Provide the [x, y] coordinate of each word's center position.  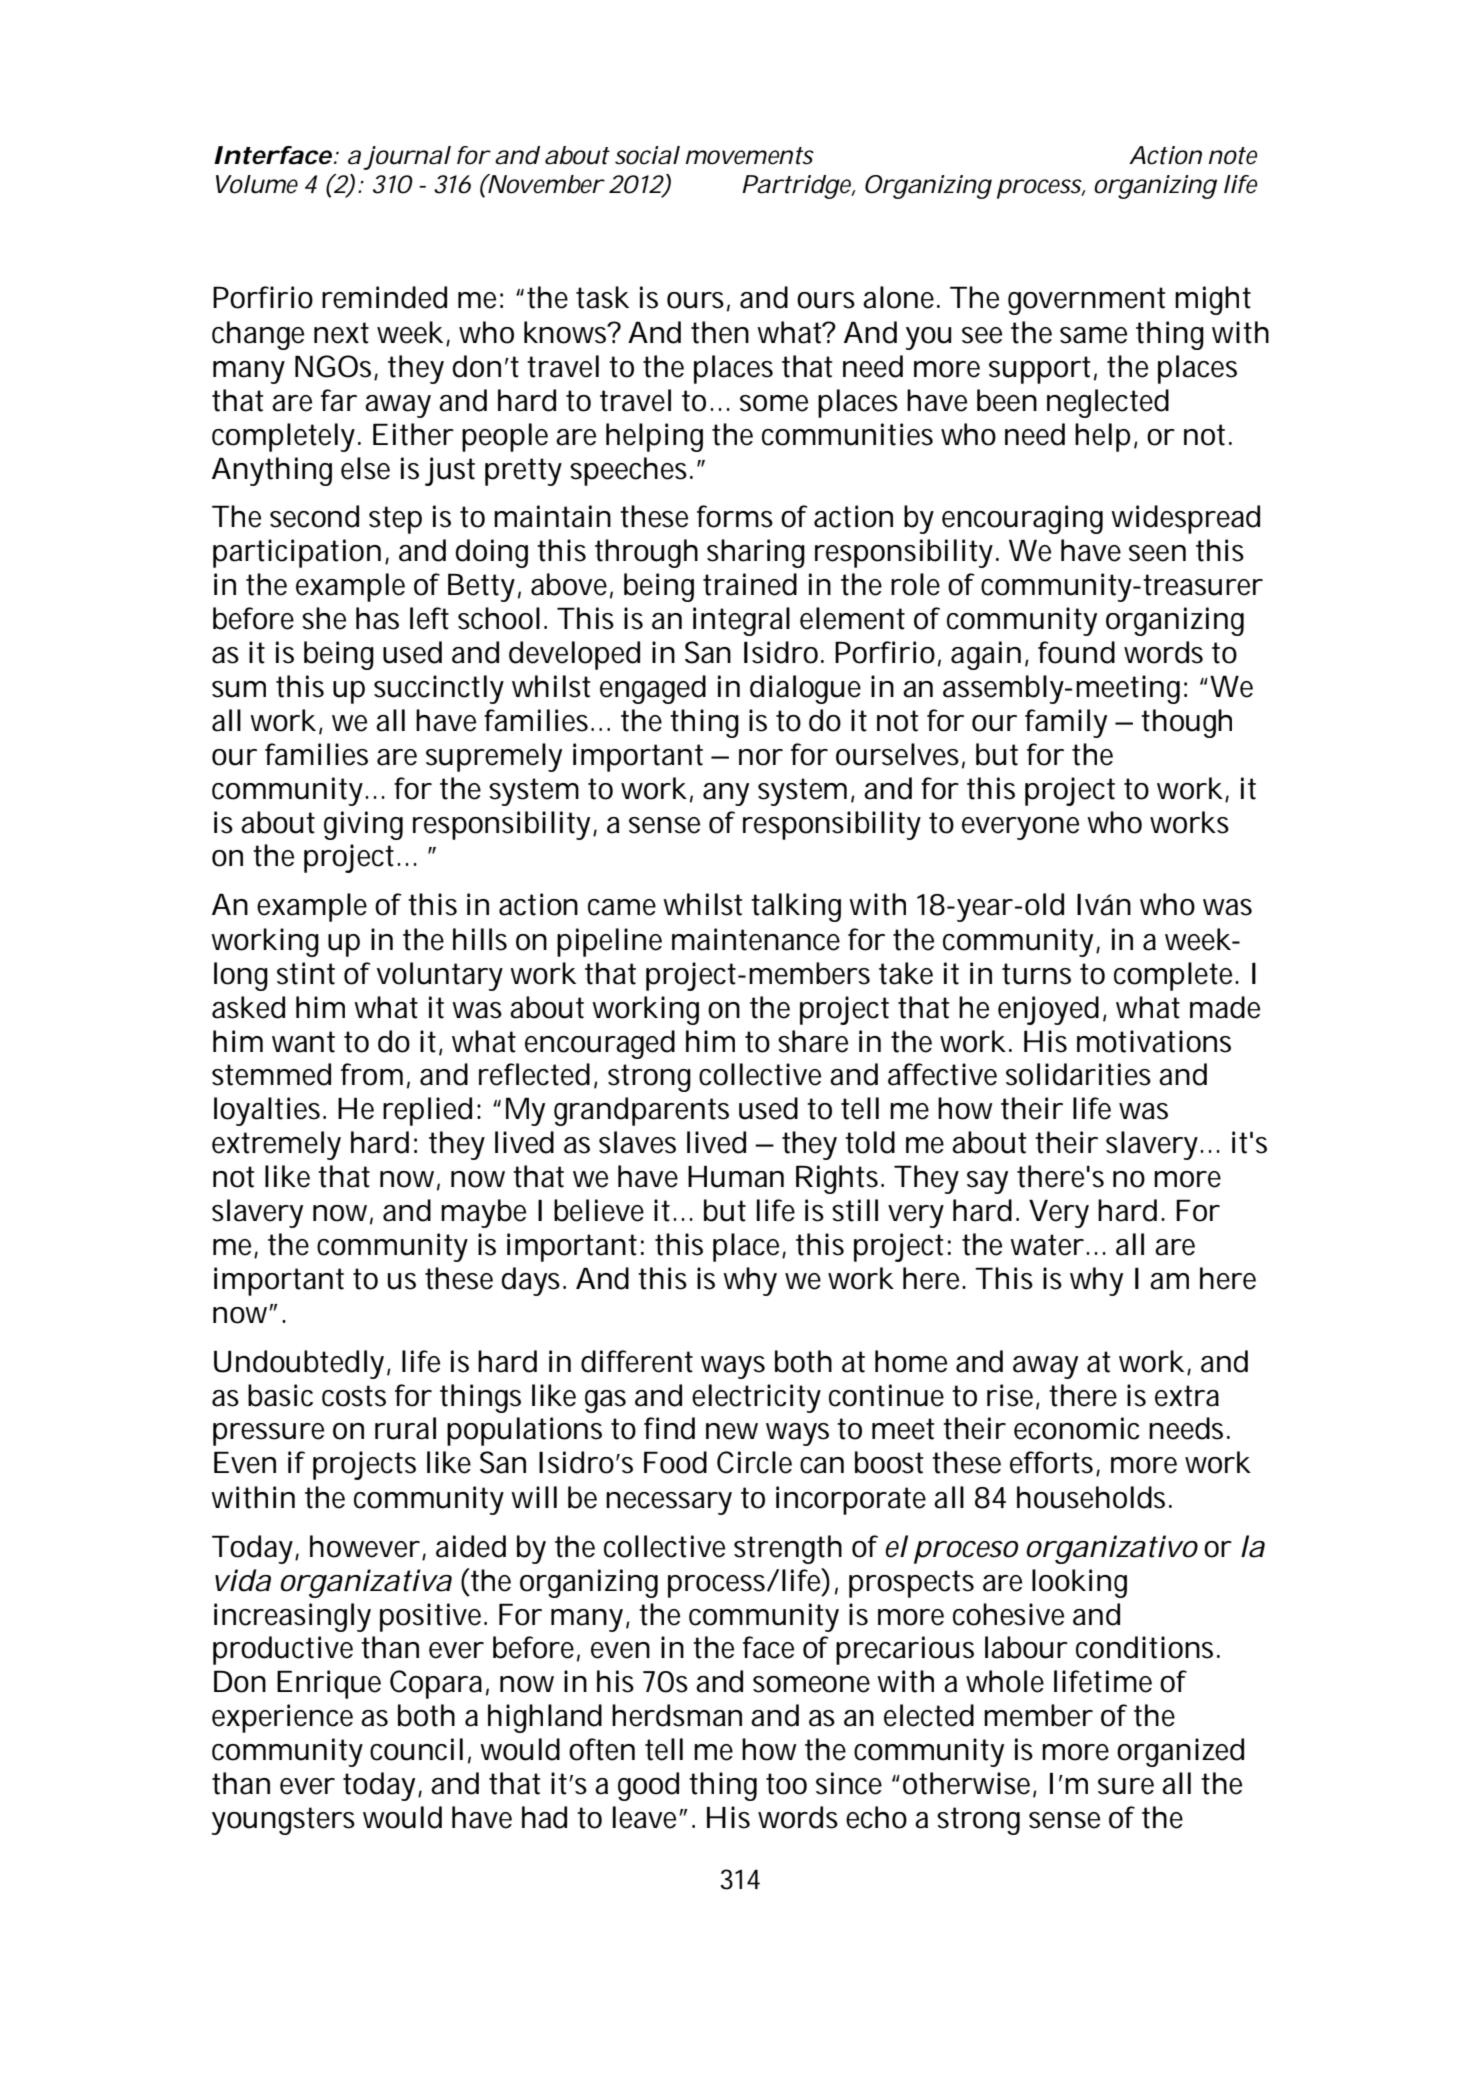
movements [750, 156]
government [1086, 301]
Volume [257, 184]
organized [1180, 1752]
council [416, 1749]
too [786, 1784]
